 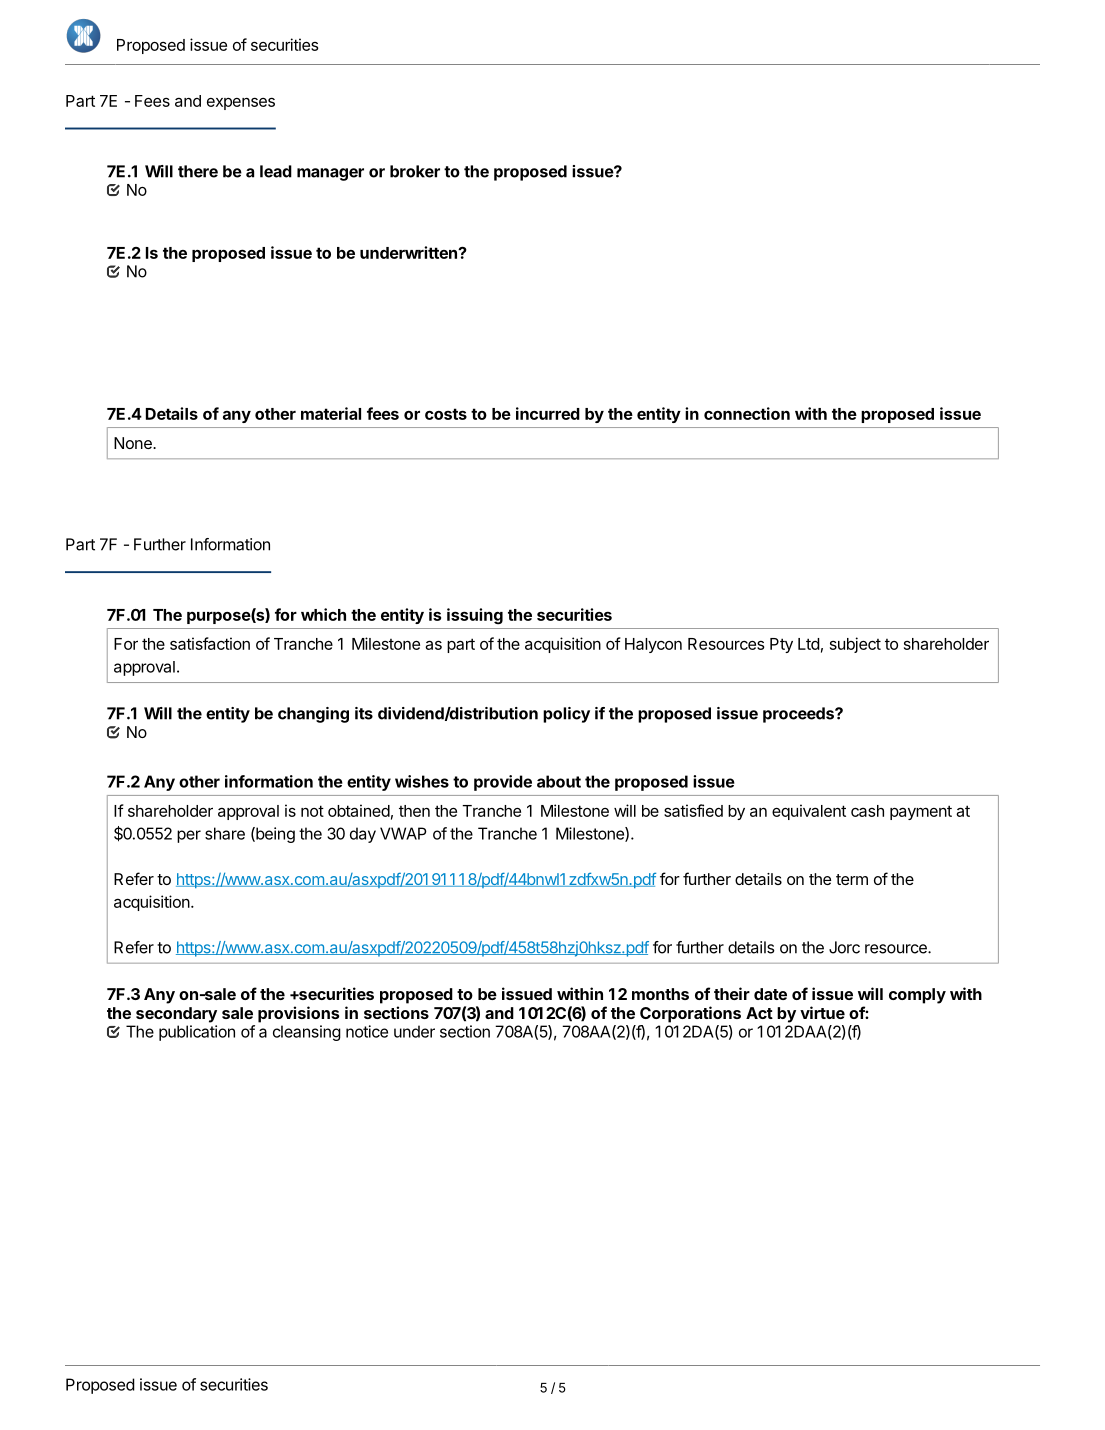 What do you see at coordinates (415, 171) in the screenshot?
I see `broker` at bounding box center [415, 171].
